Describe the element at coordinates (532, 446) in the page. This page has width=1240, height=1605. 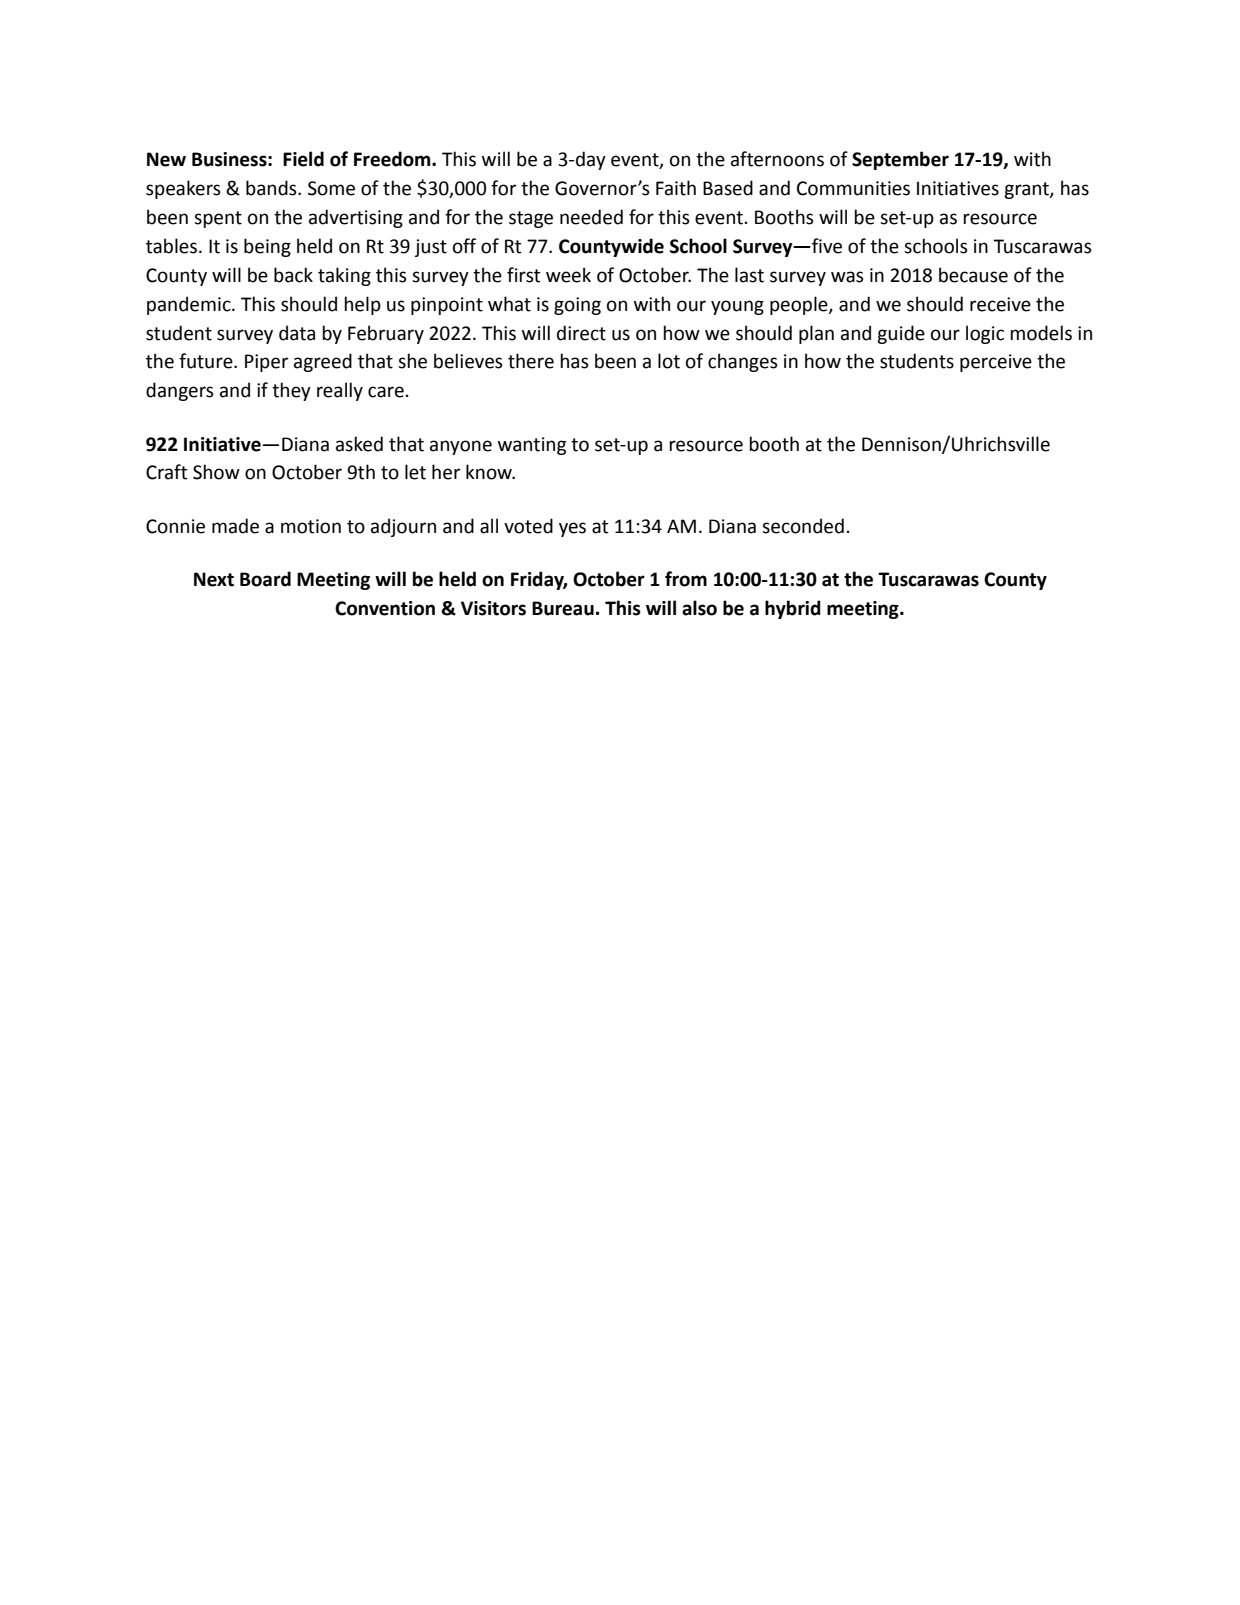
I see `wanting` at that location.
